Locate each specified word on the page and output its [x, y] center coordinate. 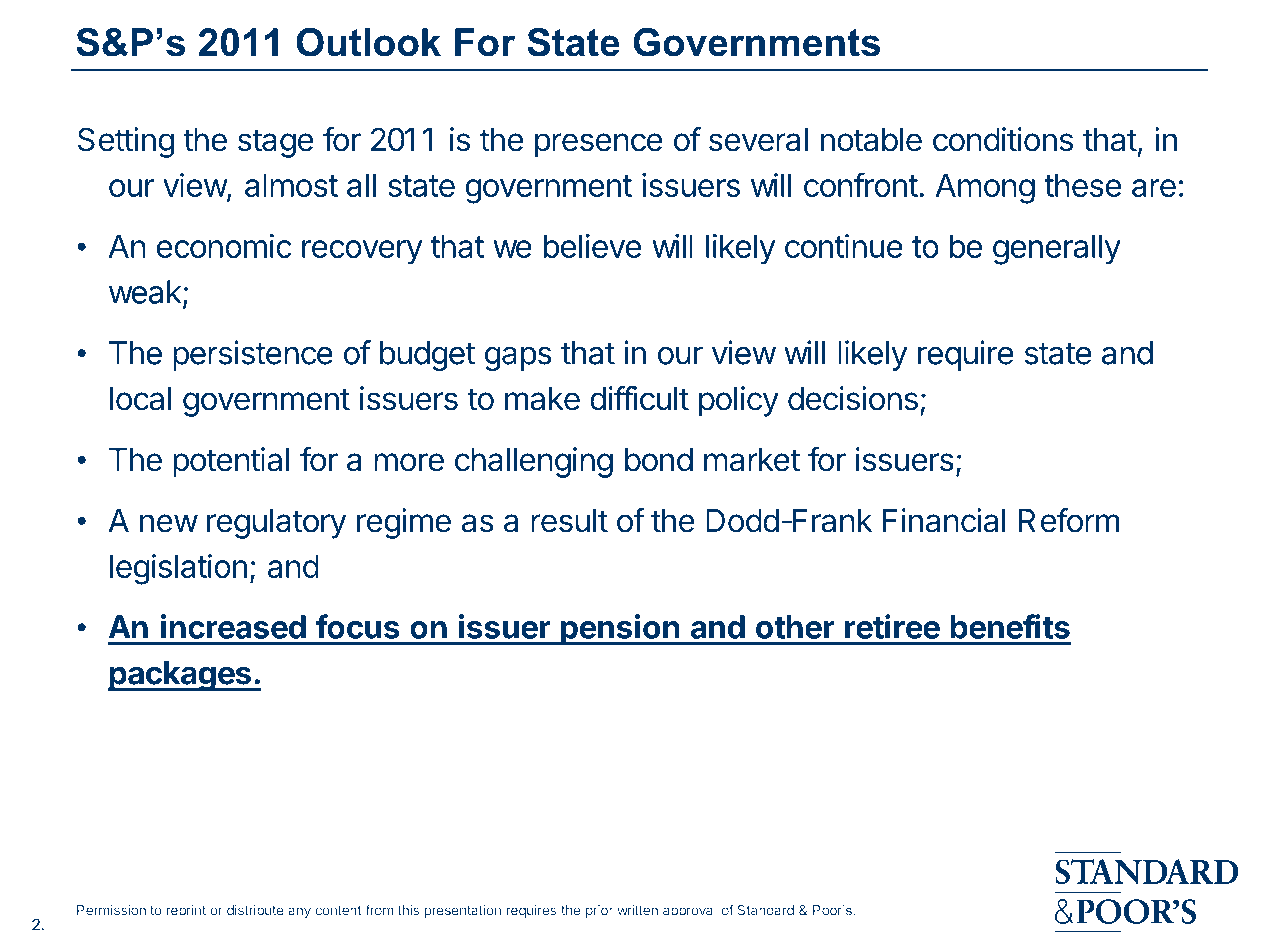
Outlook [368, 42]
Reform [1069, 520]
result [569, 521]
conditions [1003, 139]
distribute [255, 910]
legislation [178, 569]
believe [592, 246]
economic [224, 246]
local [140, 399]
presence [598, 145]
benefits [1010, 626]
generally [1057, 249]
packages [180, 676]
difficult [639, 398]
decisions [853, 398]
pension [620, 629]
